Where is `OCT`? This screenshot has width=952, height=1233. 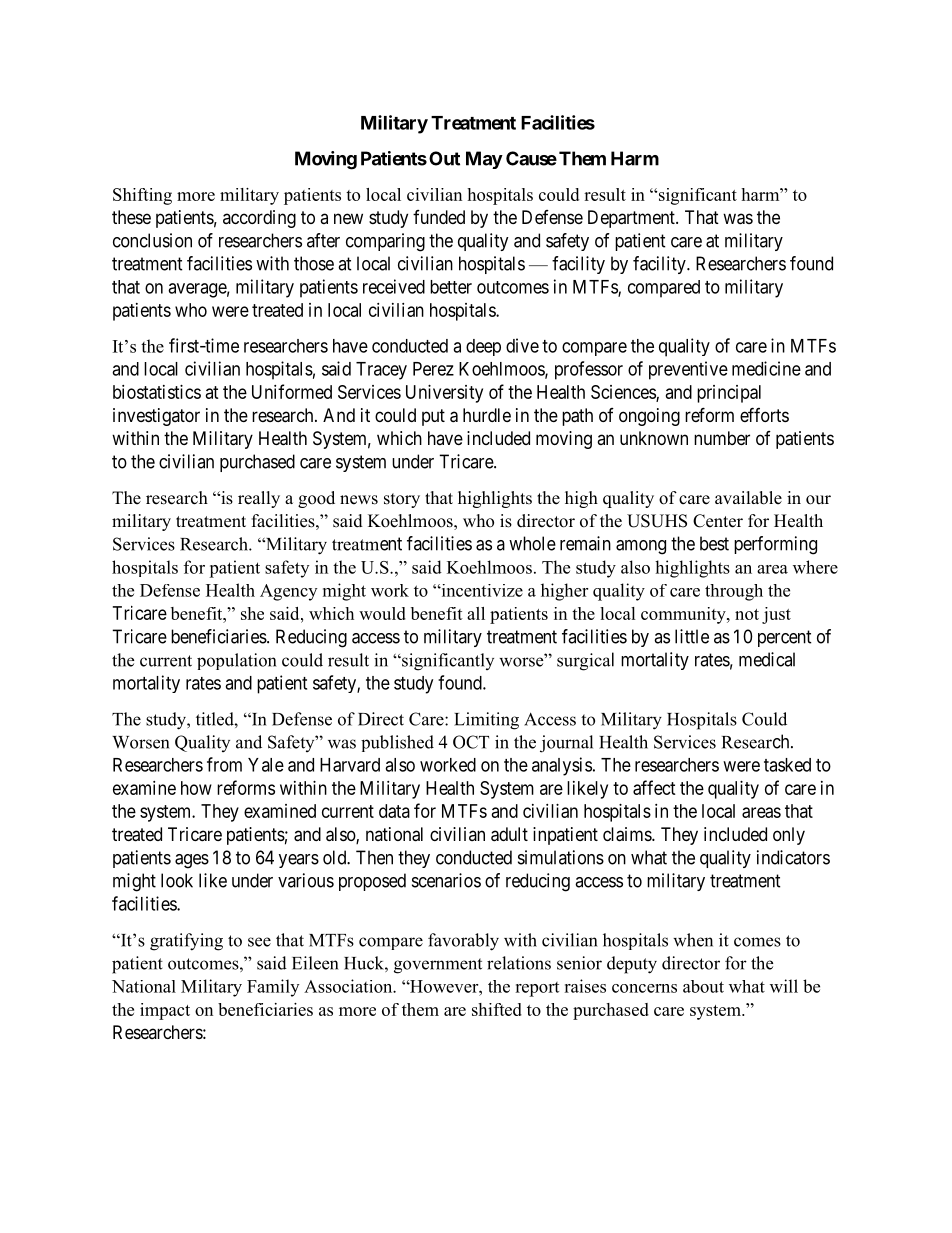 OCT is located at coordinates (471, 742).
